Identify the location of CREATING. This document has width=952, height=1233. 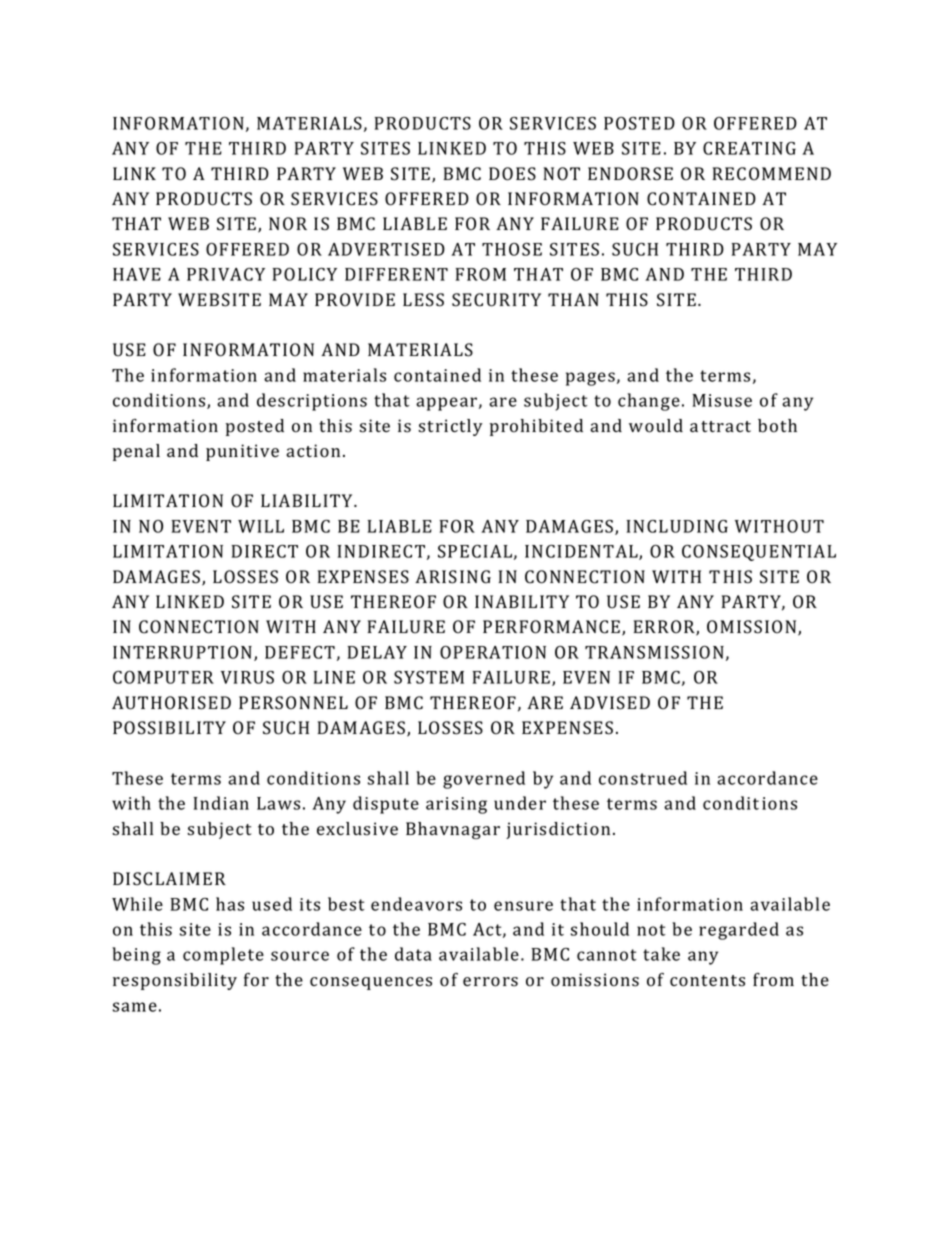
(749, 148).
